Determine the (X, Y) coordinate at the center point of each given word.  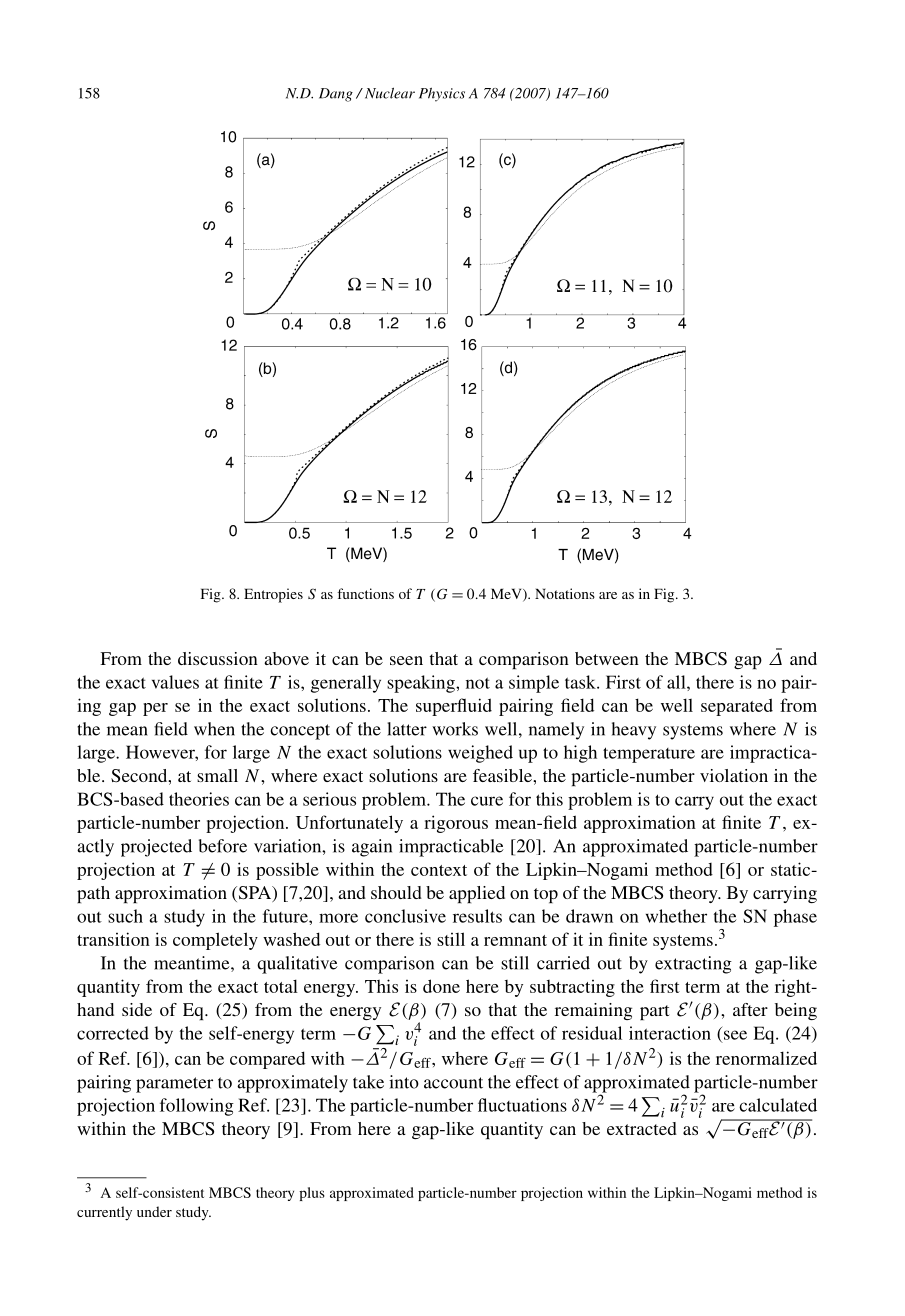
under (154, 1211)
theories (199, 799)
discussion (218, 658)
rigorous (456, 824)
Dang (336, 95)
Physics (442, 95)
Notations (565, 593)
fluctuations (522, 1105)
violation (734, 775)
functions (365, 593)
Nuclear (388, 93)
